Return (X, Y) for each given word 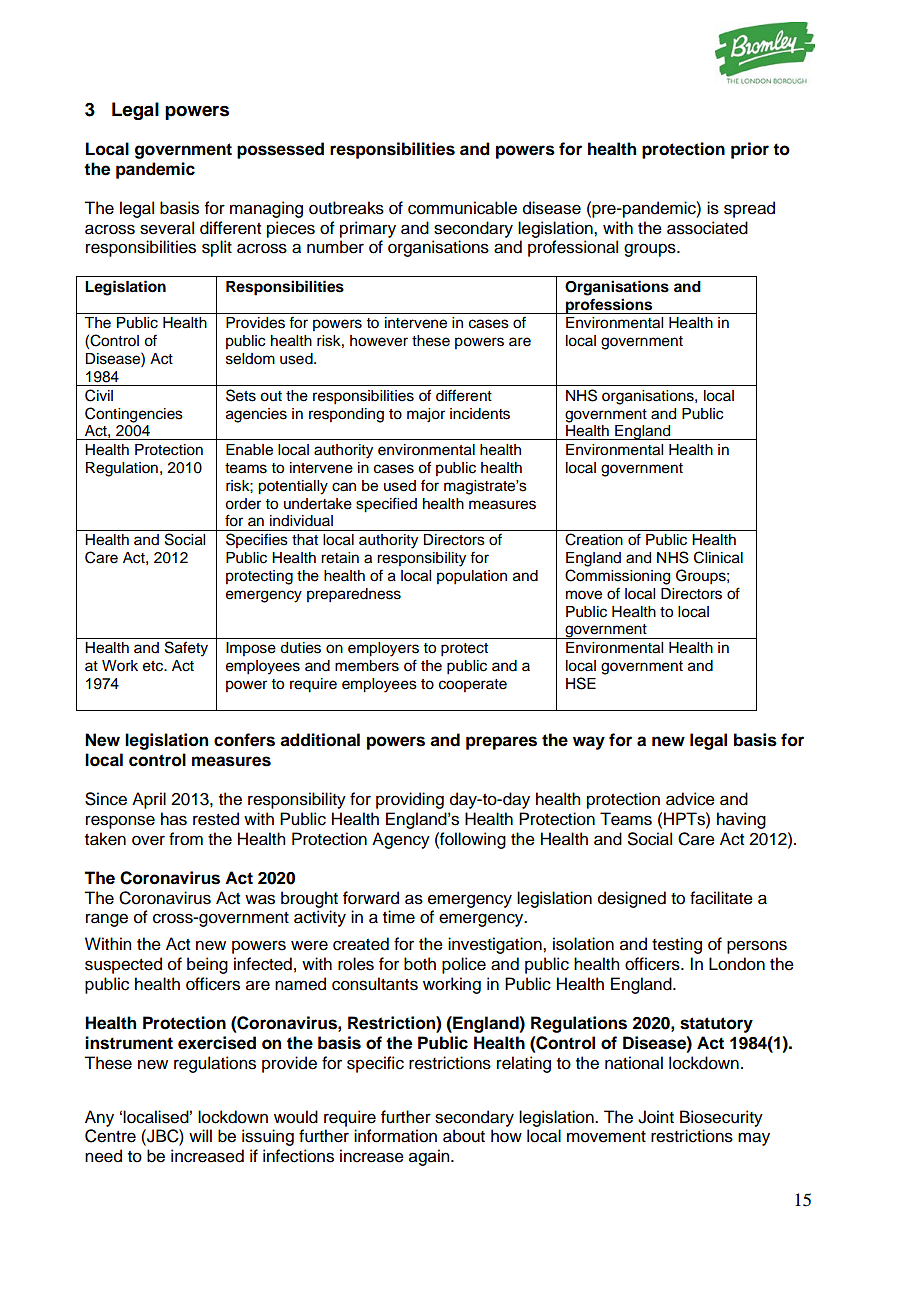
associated (707, 228)
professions (609, 306)
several (167, 228)
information (395, 1136)
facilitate (721, 898)
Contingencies (134, 415)
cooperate (473, 685)
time (399, 917)
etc (154, 666)
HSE (581, 683)
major (426, 415)
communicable (462, 208)
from (186, 839)
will (200, 1135)
